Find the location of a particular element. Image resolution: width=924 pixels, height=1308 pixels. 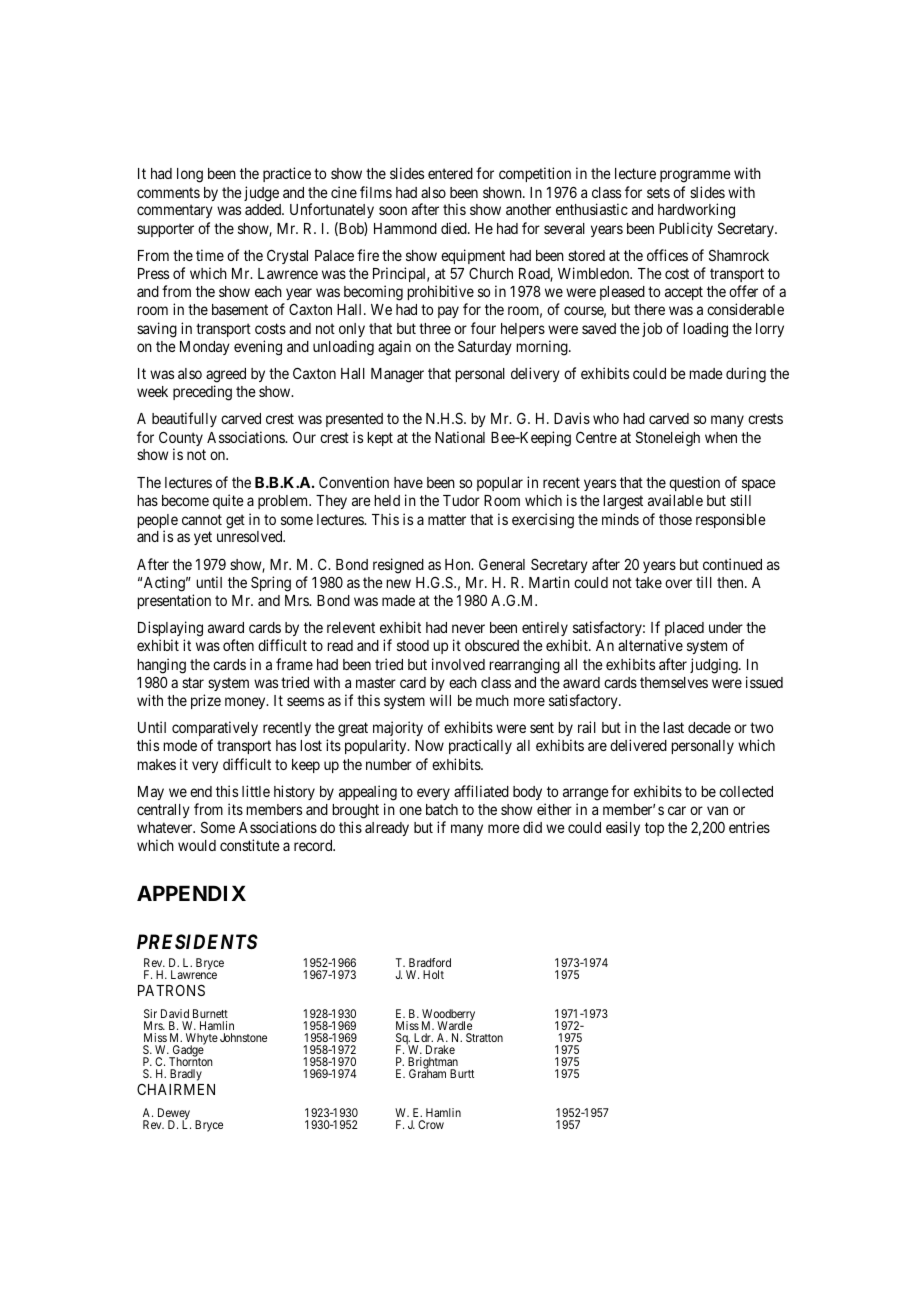

died is located at coordinates (455, 228).
